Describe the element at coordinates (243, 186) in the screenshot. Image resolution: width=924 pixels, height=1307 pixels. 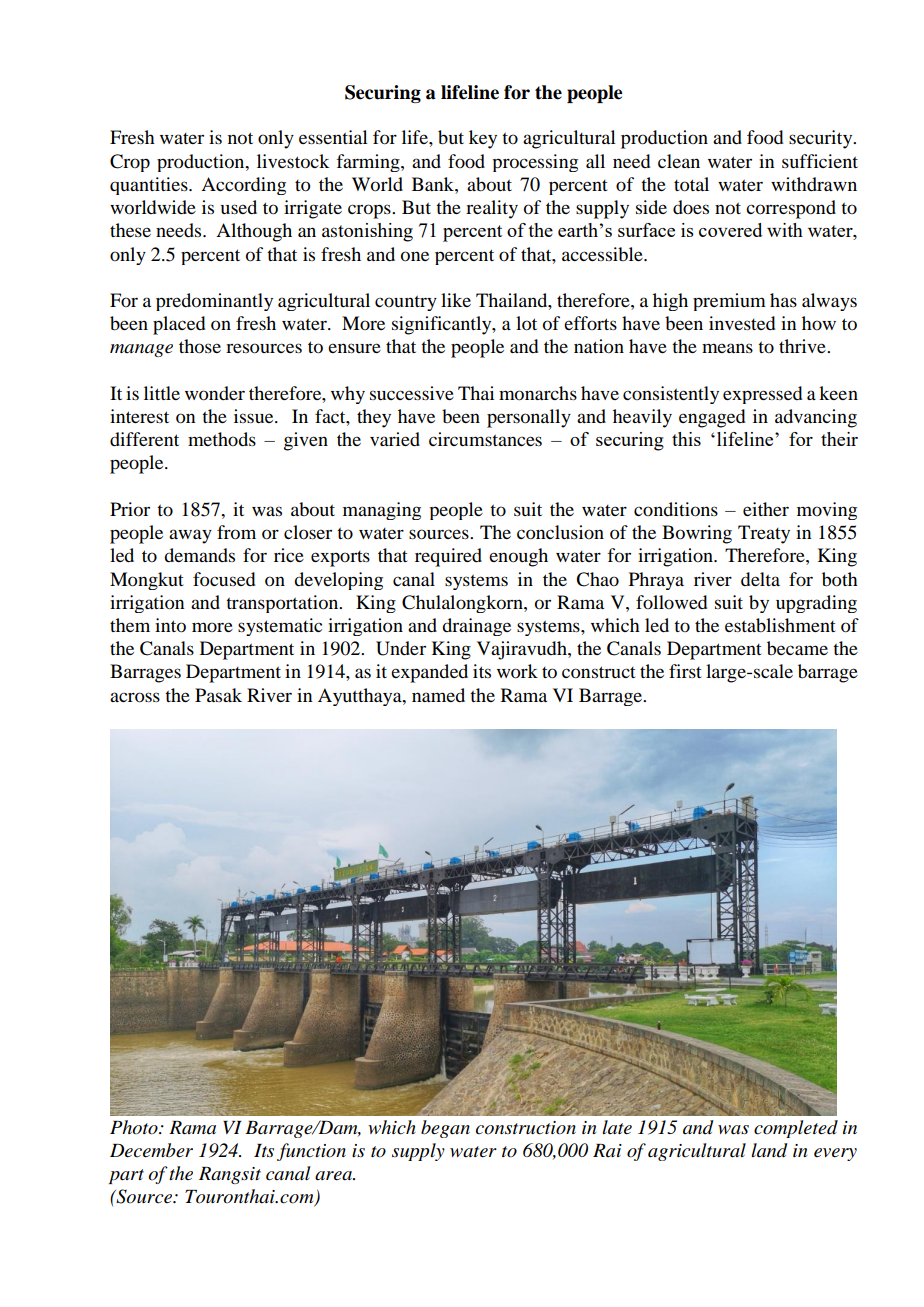
I see `According` at that location.
